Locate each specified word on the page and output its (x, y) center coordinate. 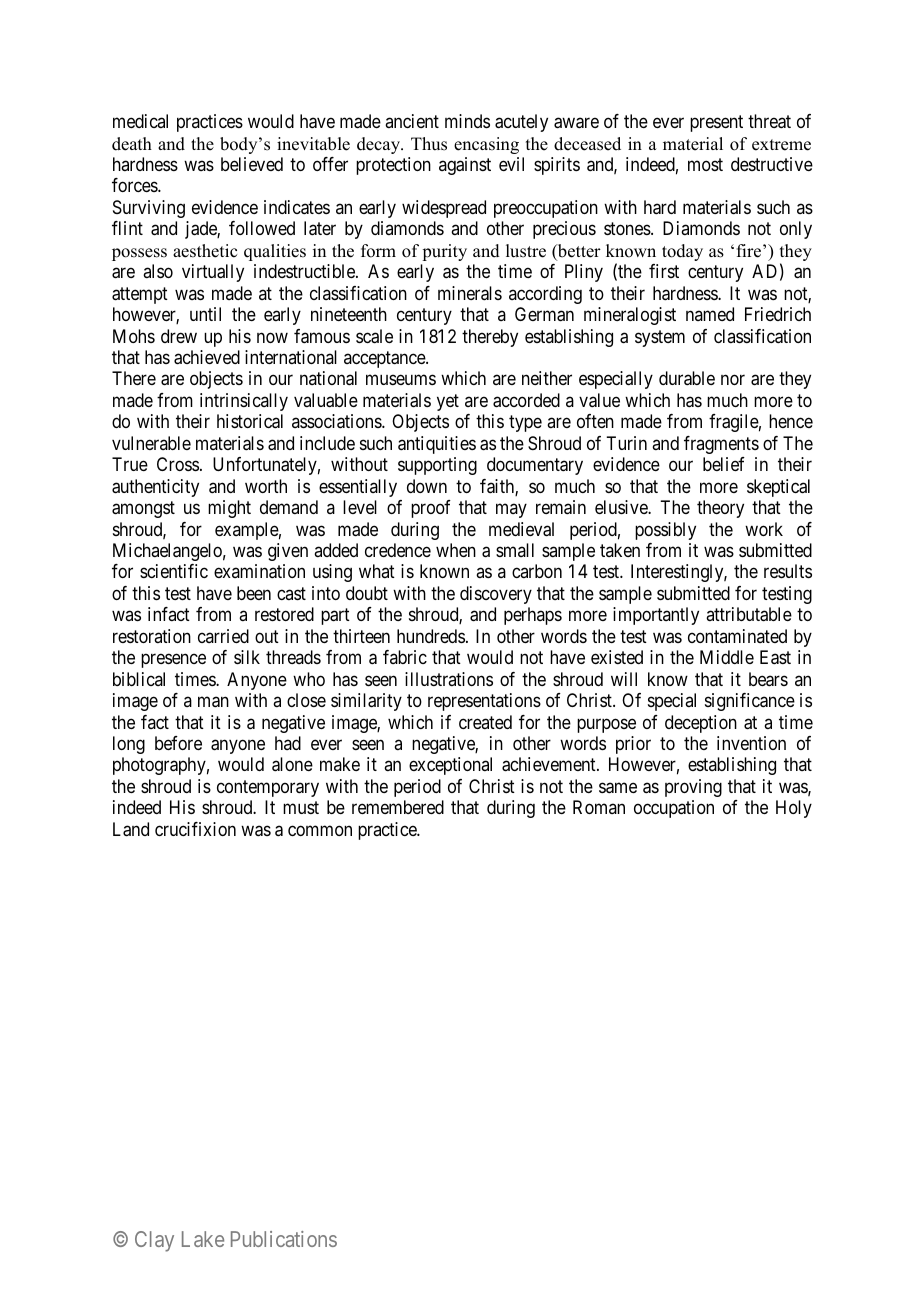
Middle (727, 657)
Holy (794, 809)
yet (448, 402)
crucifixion (195, 829)
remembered (398, 807)
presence (173, 661)
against (465, 166)
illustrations (449, 679)
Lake (203, 1239)
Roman (599, 807)
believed (252, 164)
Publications (284, 1239)
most (705, 164)
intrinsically (244, 402)
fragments (721, 445)
